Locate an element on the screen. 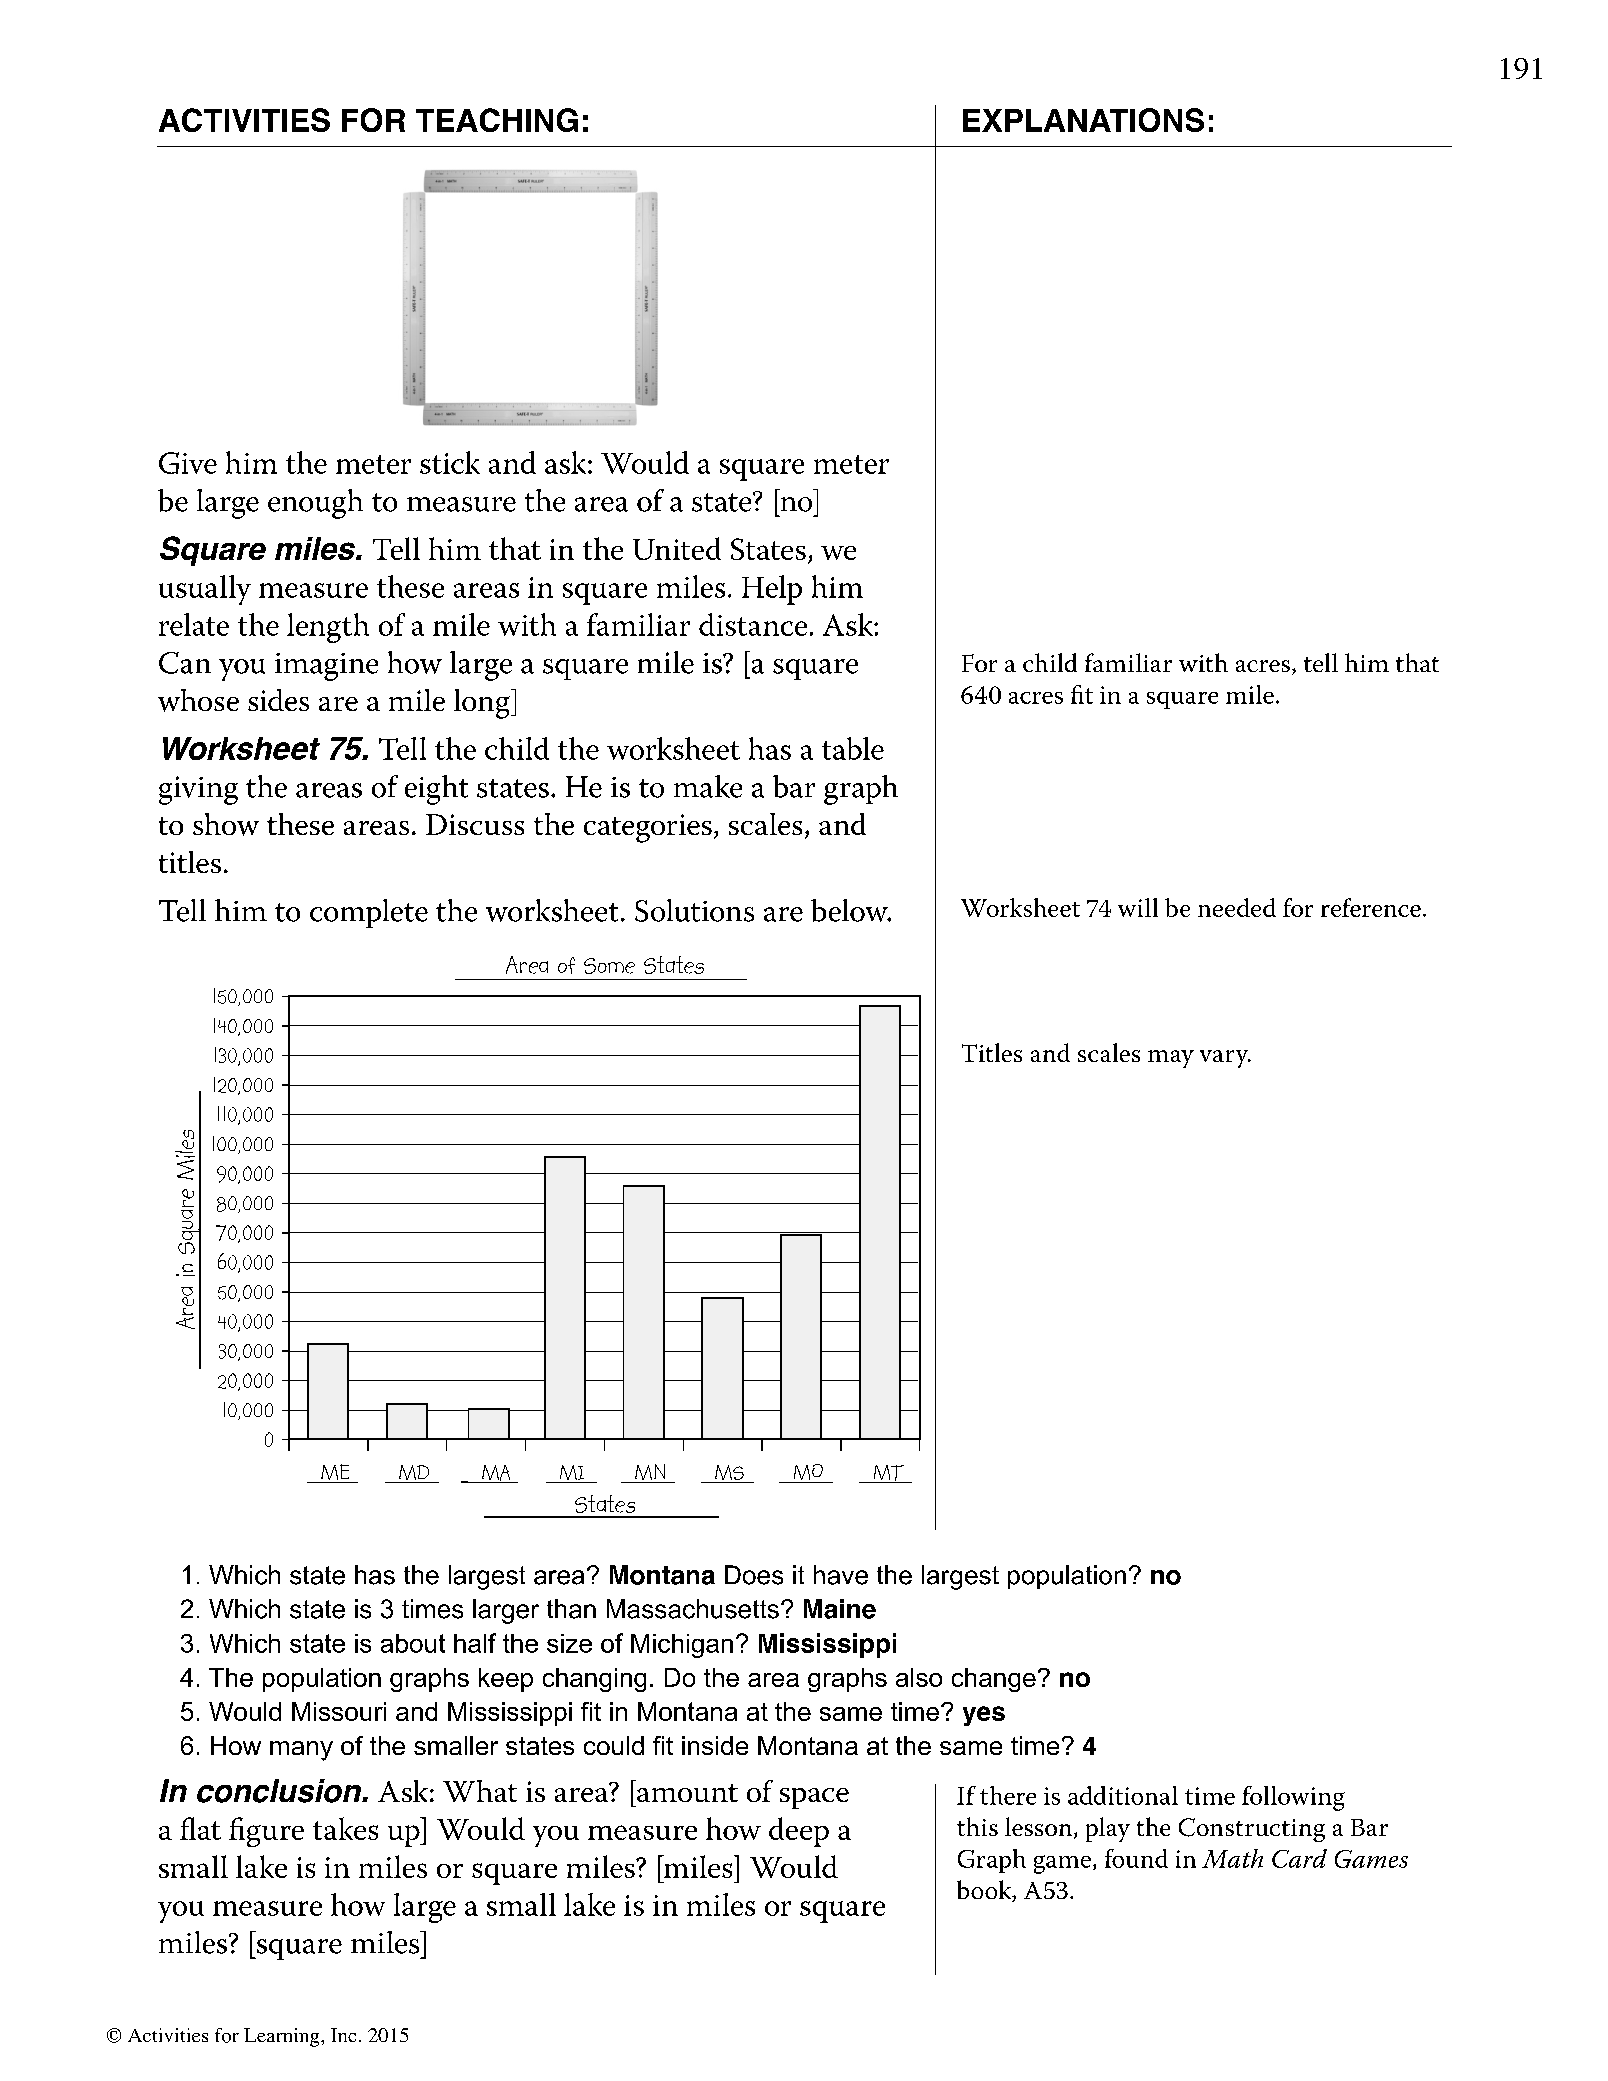 The image size is (1608, 2081). fit is located at coordinates (1082, 694).
